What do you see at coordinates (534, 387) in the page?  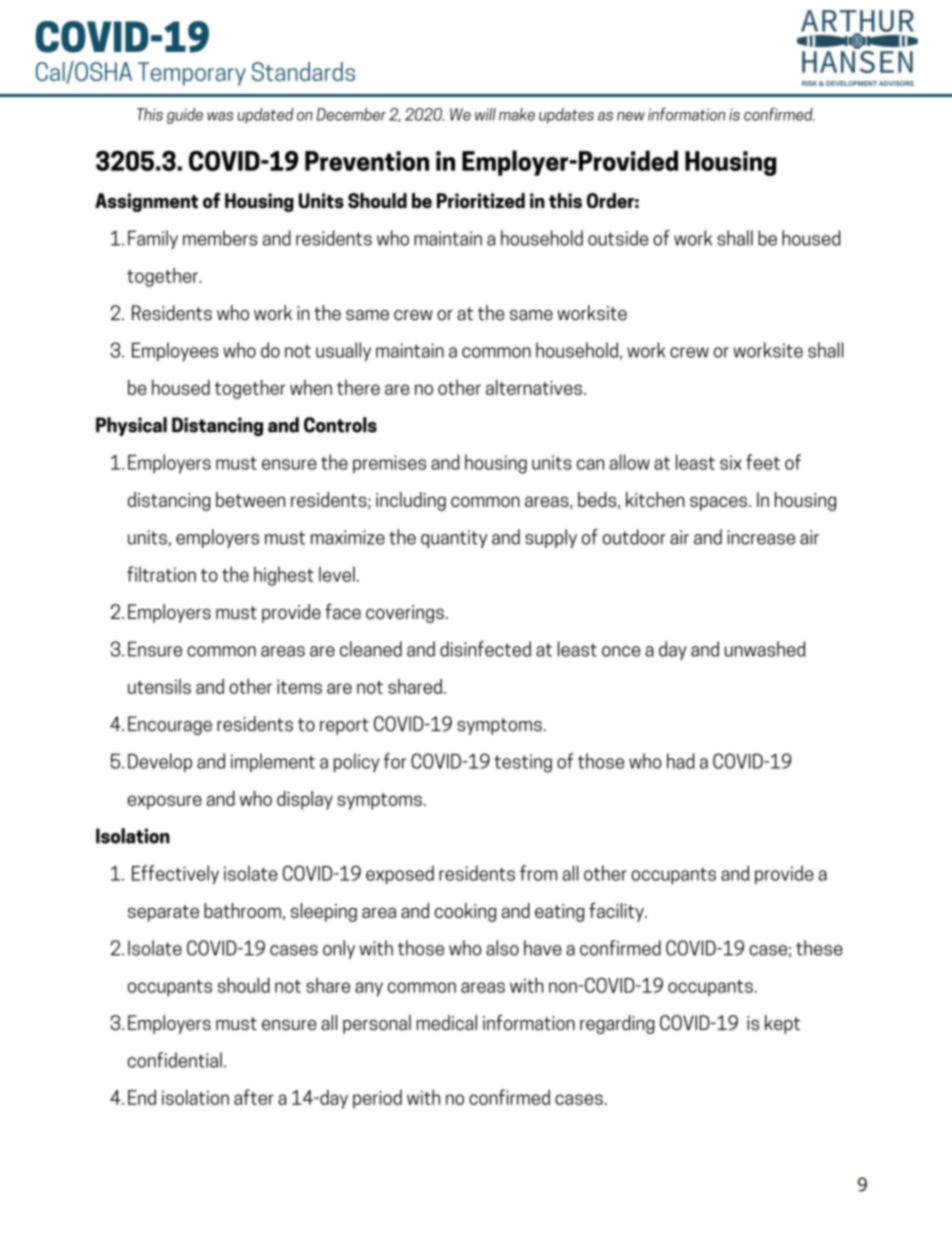 I see `alternatives` at bounding box center [534, 387].
